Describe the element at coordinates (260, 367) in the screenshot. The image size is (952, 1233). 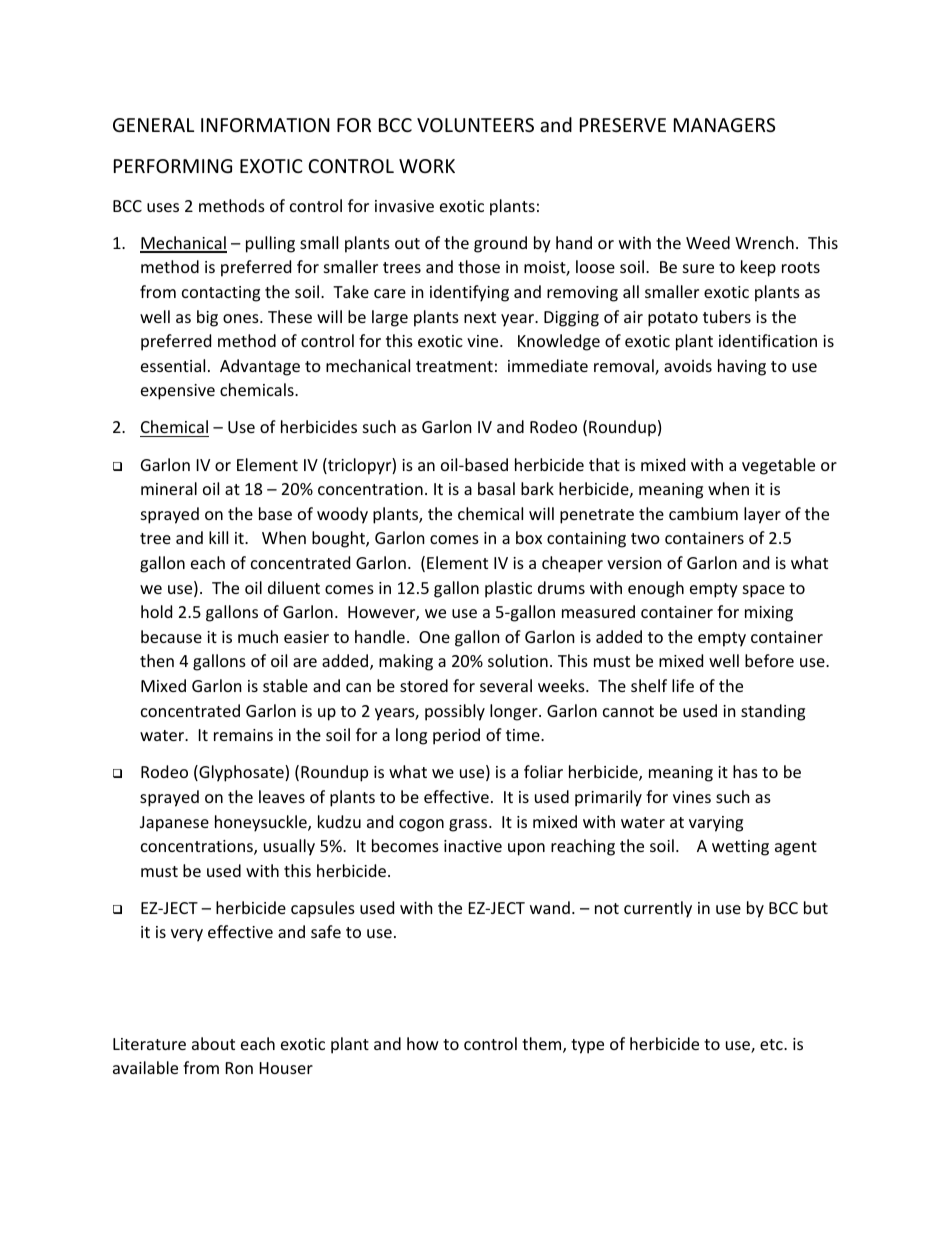
I see `Advantage` at that location.
